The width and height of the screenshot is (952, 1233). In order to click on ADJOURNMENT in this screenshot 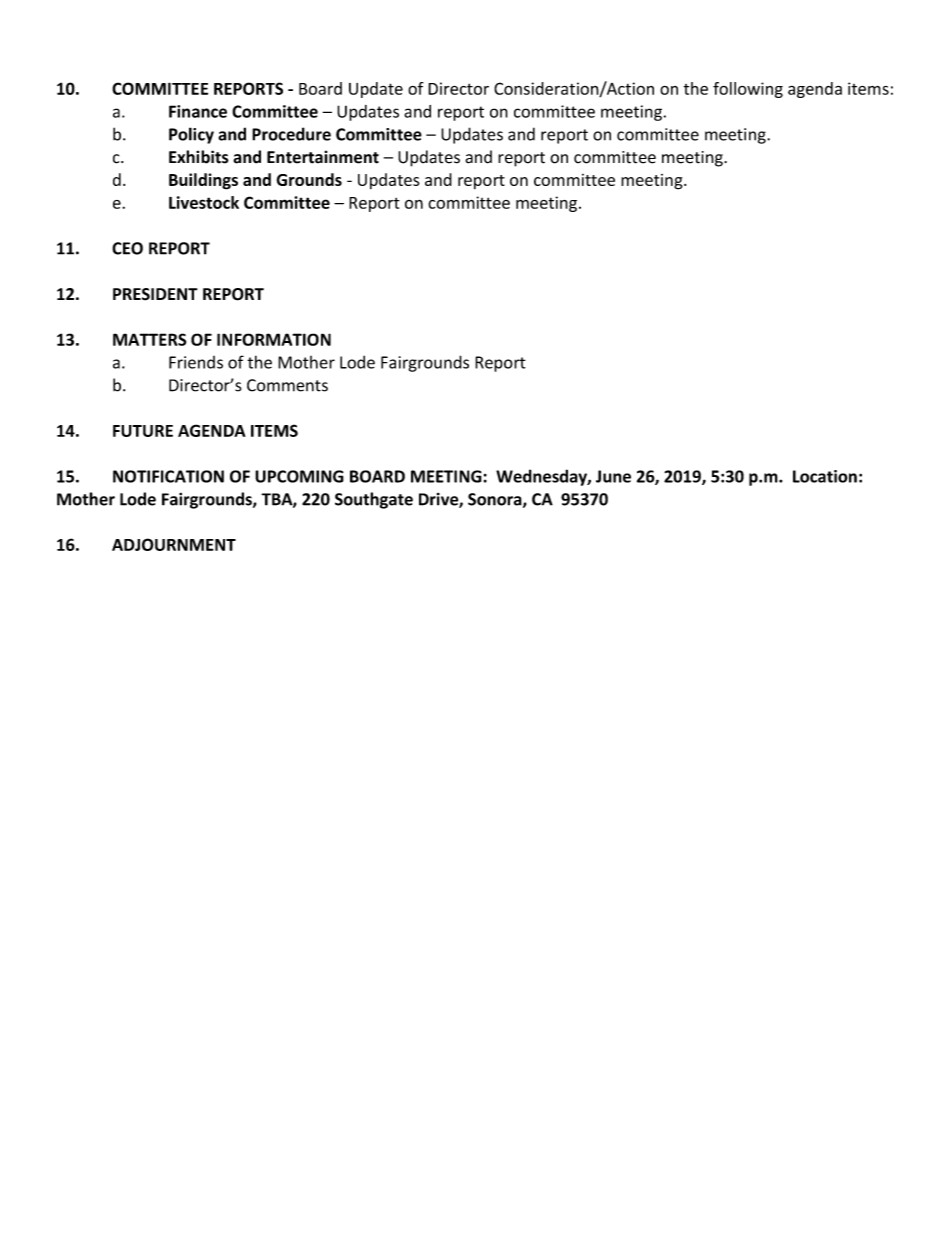, I will do `click(174, 544)`.
